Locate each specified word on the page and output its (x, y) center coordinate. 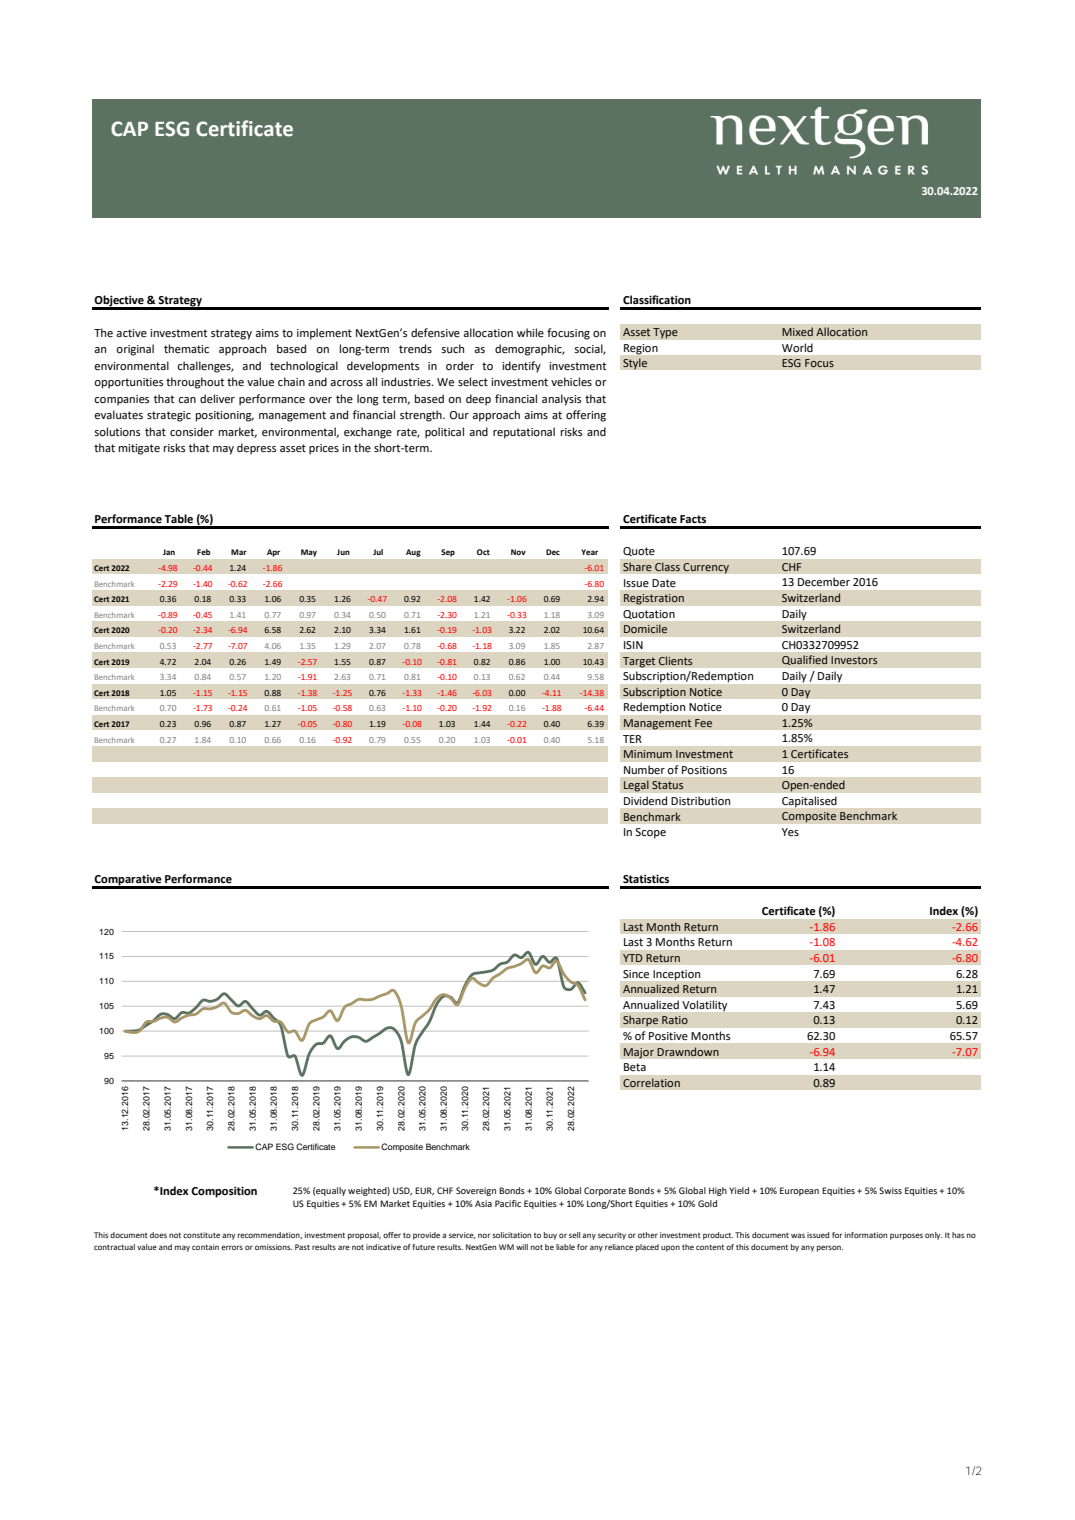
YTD (633, 958)
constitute (201, 1235)
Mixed (797, 332)
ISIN (633, 645)
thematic (186, 348)
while (530, 332)
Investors (854, 660)
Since (636, 974)
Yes (790, 832)
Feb (204, 552)
